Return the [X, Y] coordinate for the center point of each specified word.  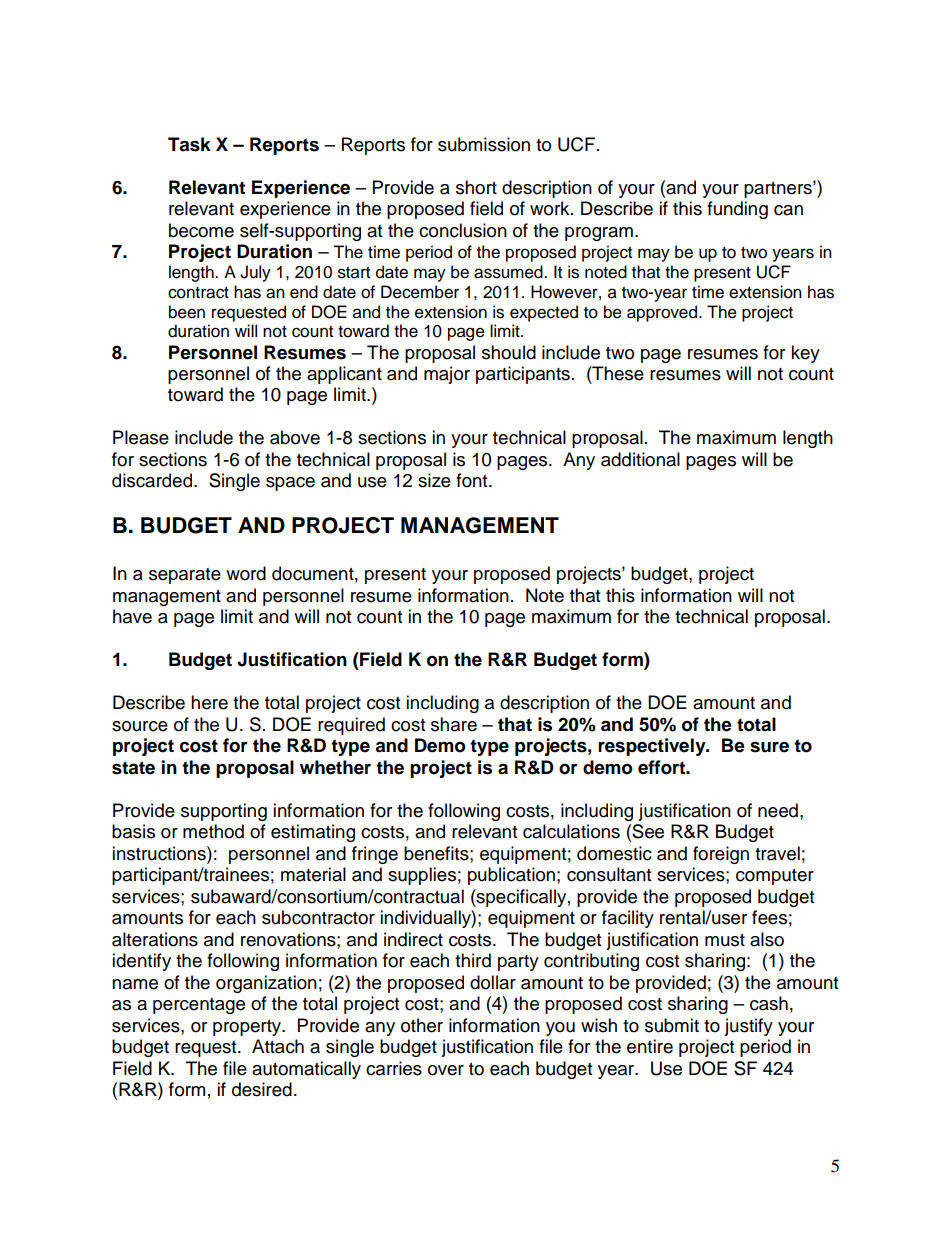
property [248, 1028]
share [454, 724]
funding [737, 210]
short [476, 187]
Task [189, 144]
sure [769, 747]
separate [185, 576]
